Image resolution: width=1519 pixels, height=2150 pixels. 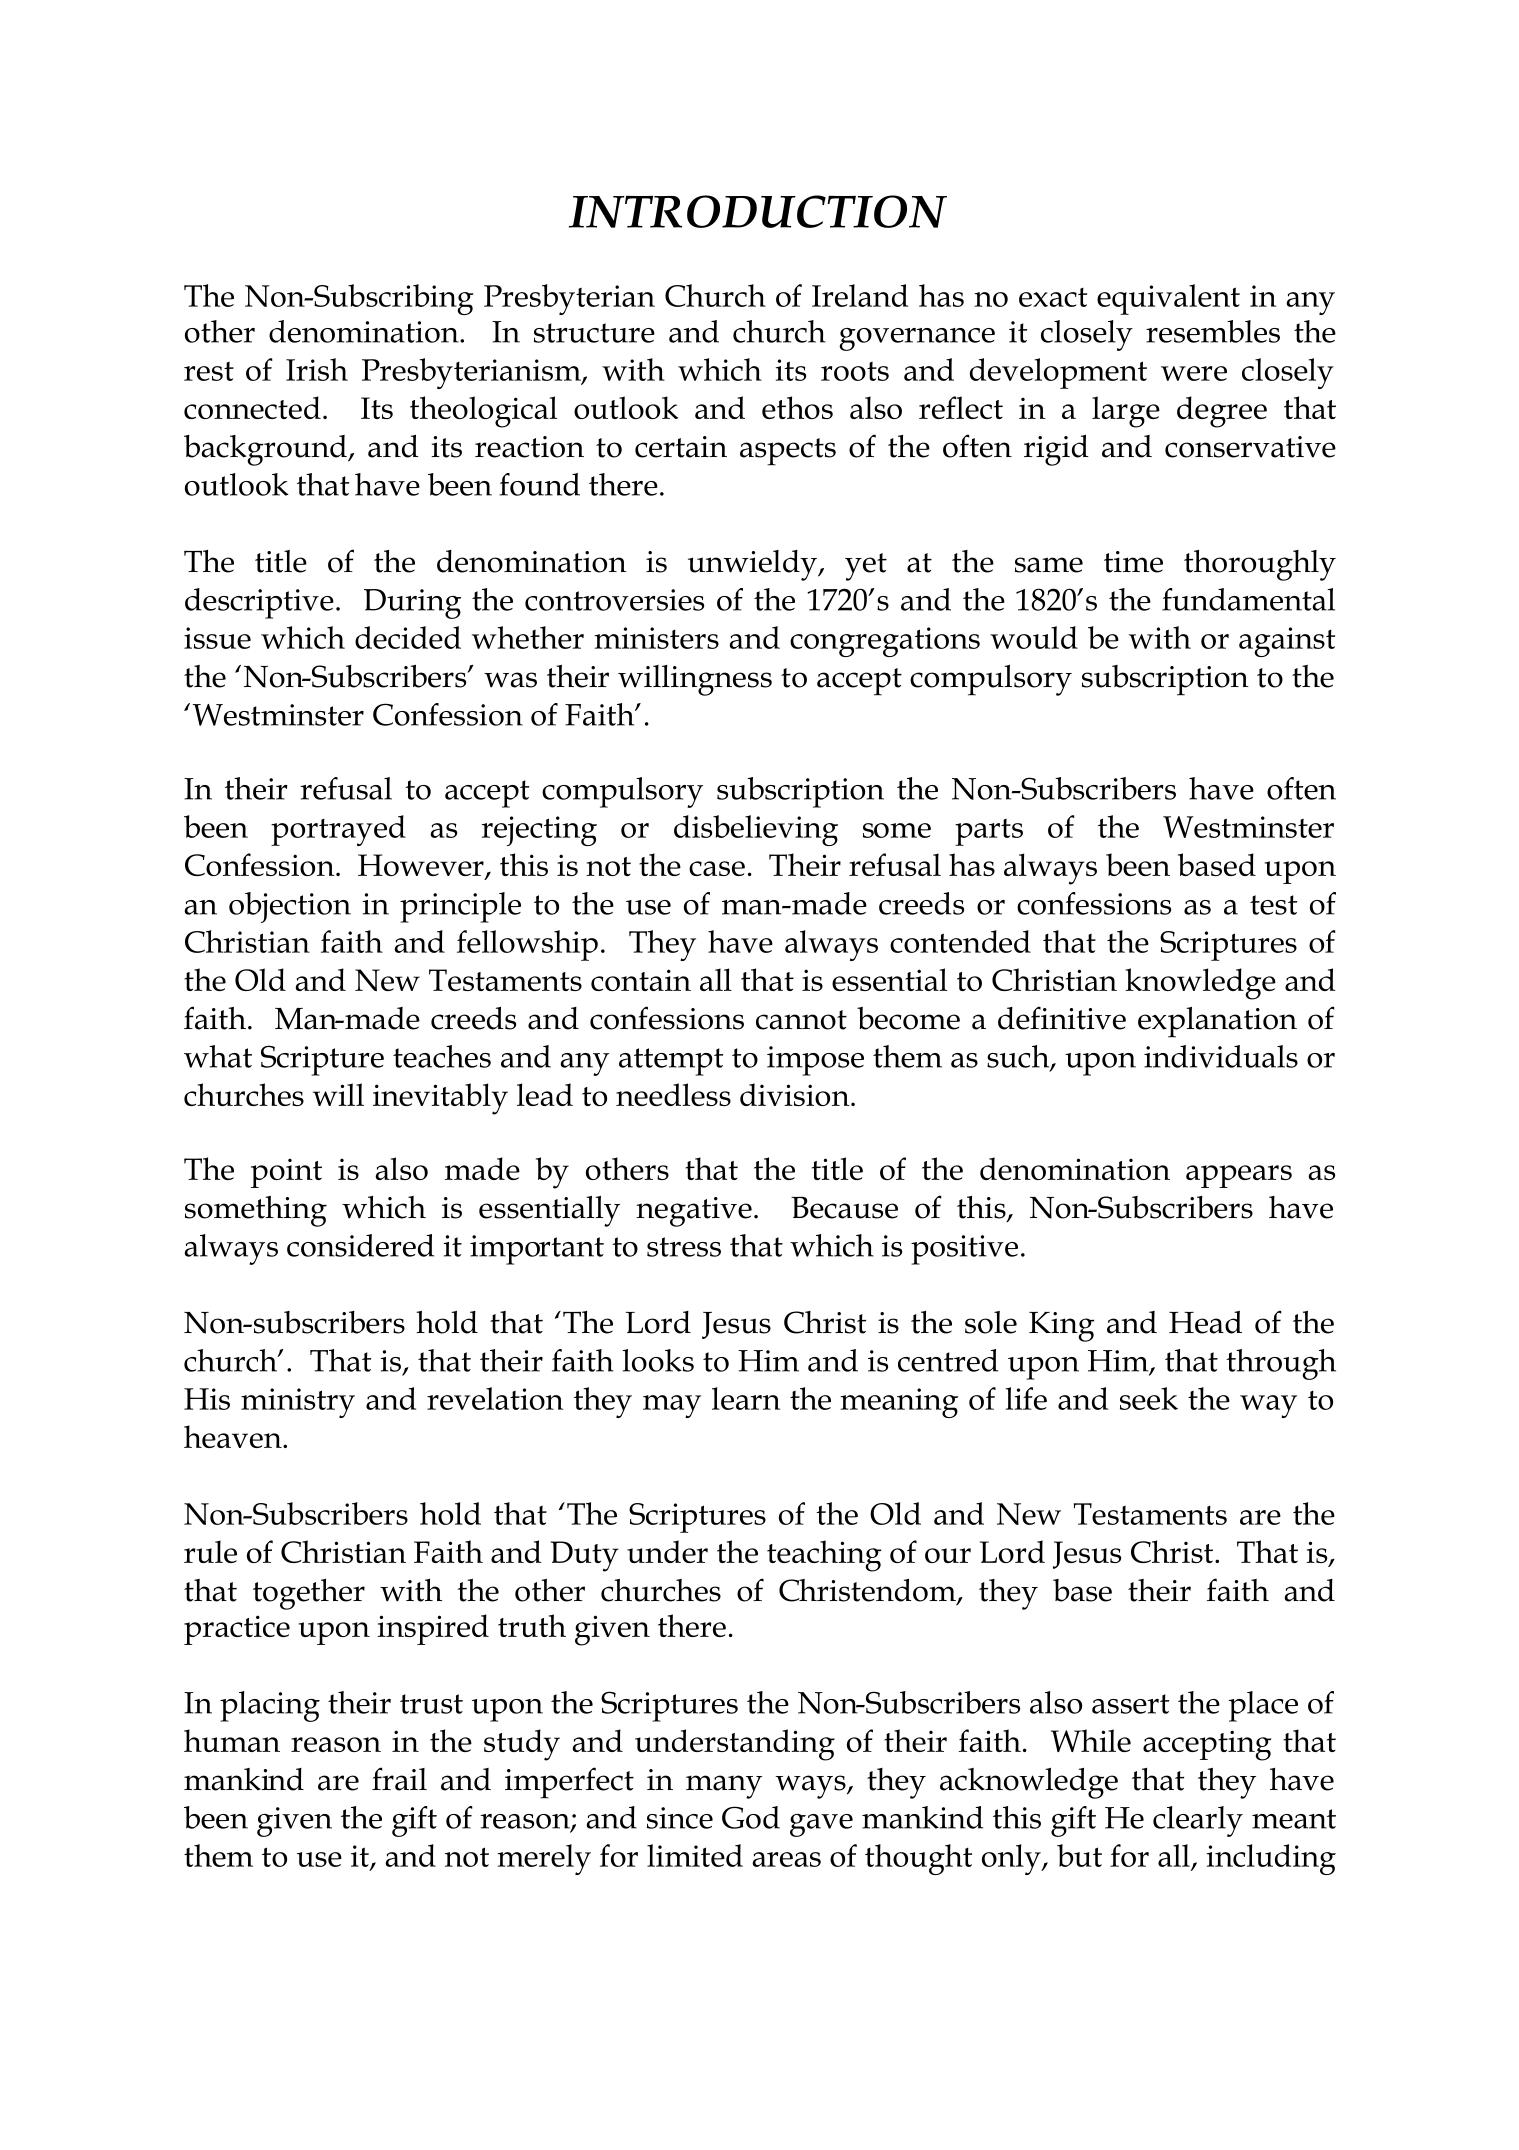 What do you see at coordinates (751, 1817) in the document?
I see `God` at bounding box center [751, 1817].
